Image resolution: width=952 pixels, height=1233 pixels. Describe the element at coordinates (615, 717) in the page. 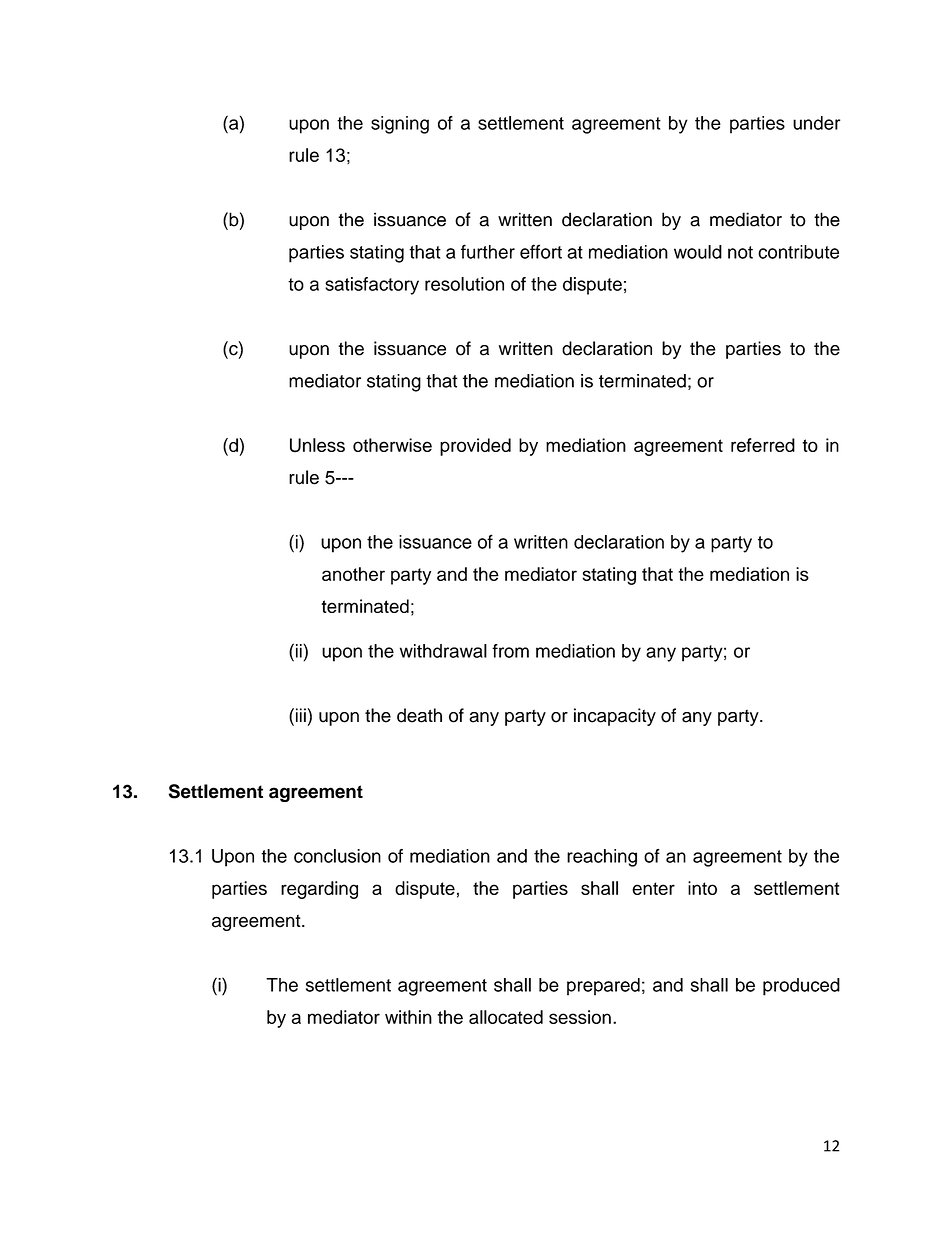

I see `incapacity` at that location.
